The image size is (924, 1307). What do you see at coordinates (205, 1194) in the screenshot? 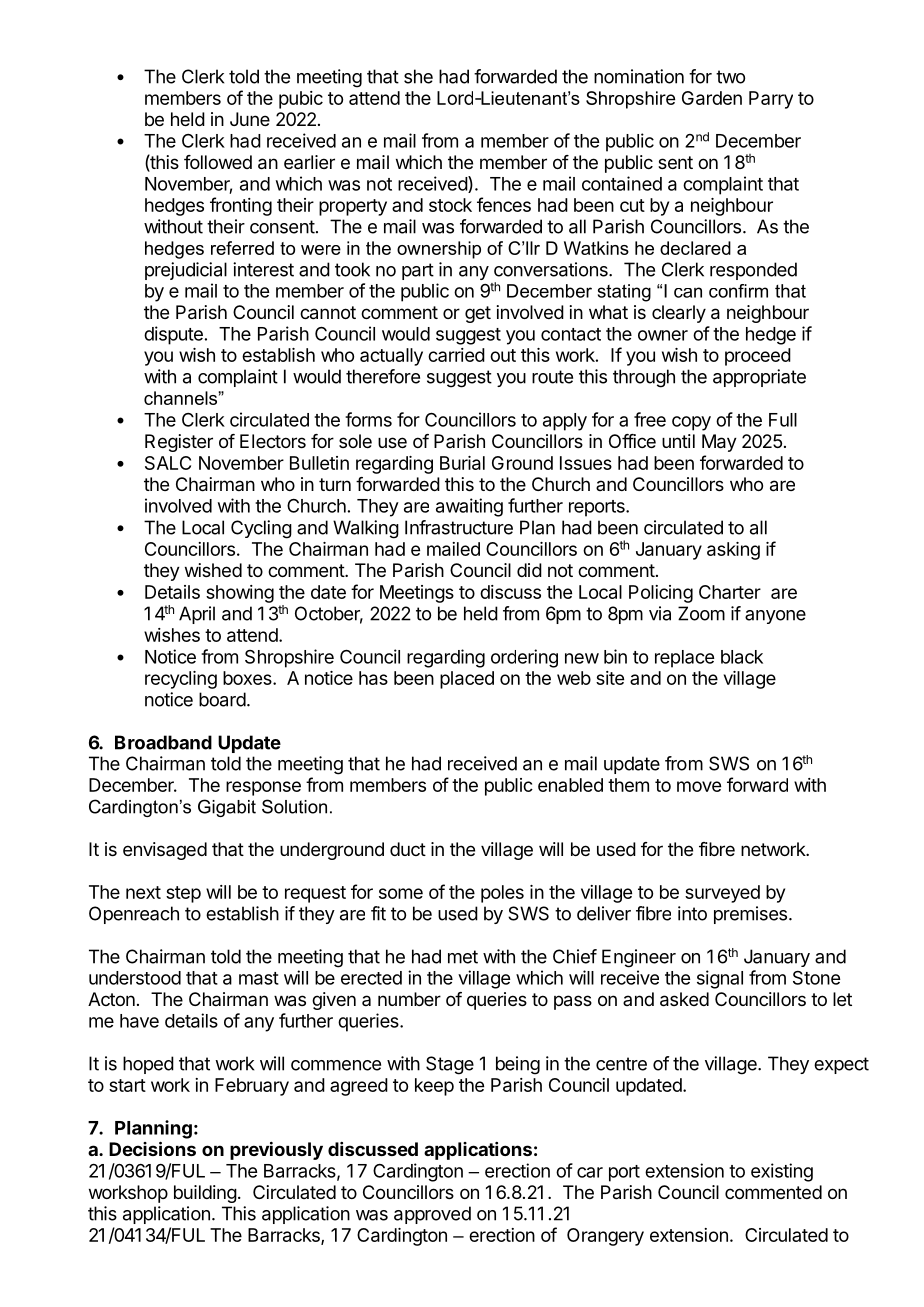
I see `building` at bounding box center [205, 1194].
